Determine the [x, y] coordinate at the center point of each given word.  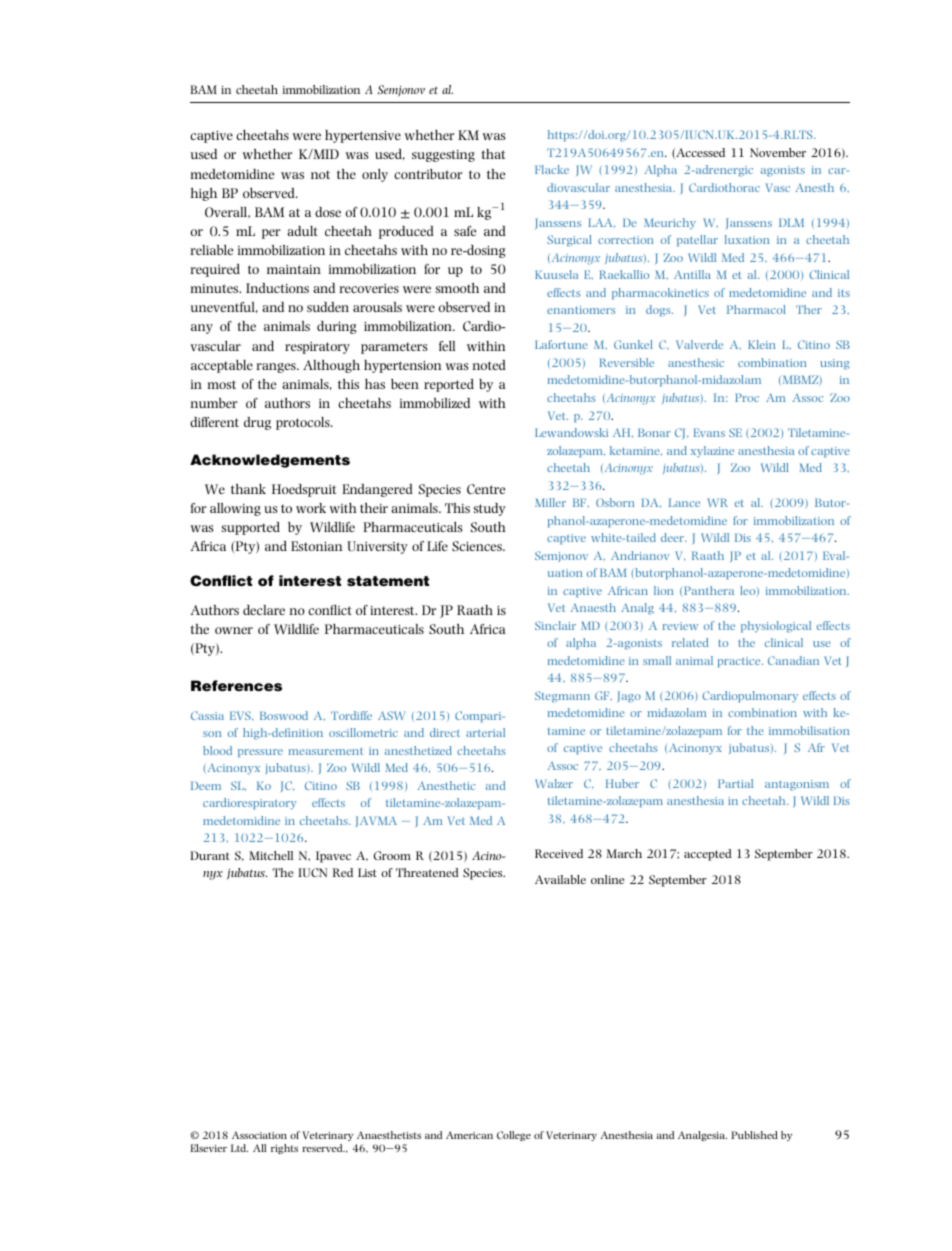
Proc [747, 397]
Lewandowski [571, 432]
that [493, 154]
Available [560, 879]
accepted [707, 855]
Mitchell [271, 855]
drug [257, 423]
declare [264, 610]
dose [328, 212]
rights [284, 1149]
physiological [776, 627]
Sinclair [555, 625]
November [778, 152]
